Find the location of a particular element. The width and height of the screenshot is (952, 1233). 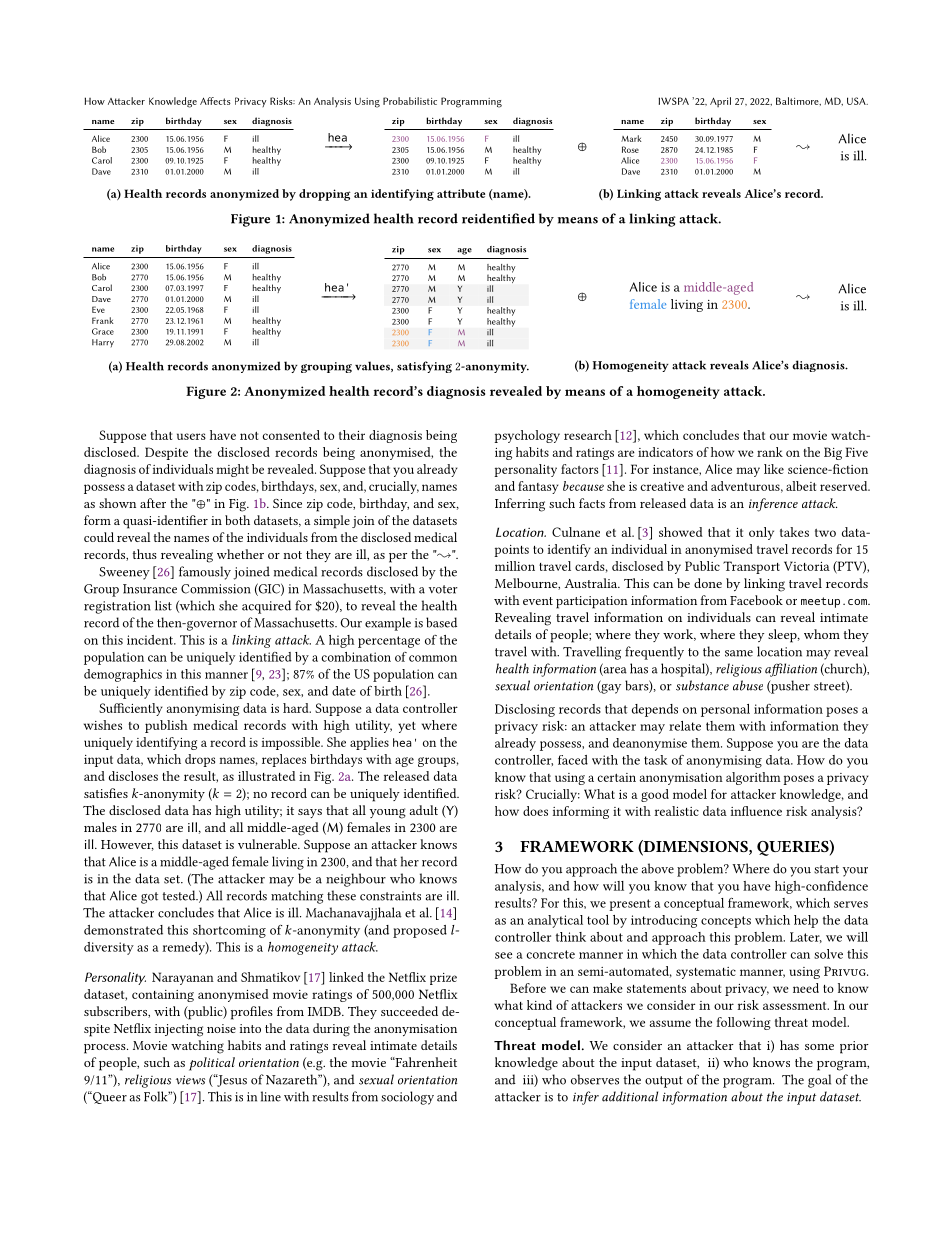

goal is located at coordinates (819, 1081).
